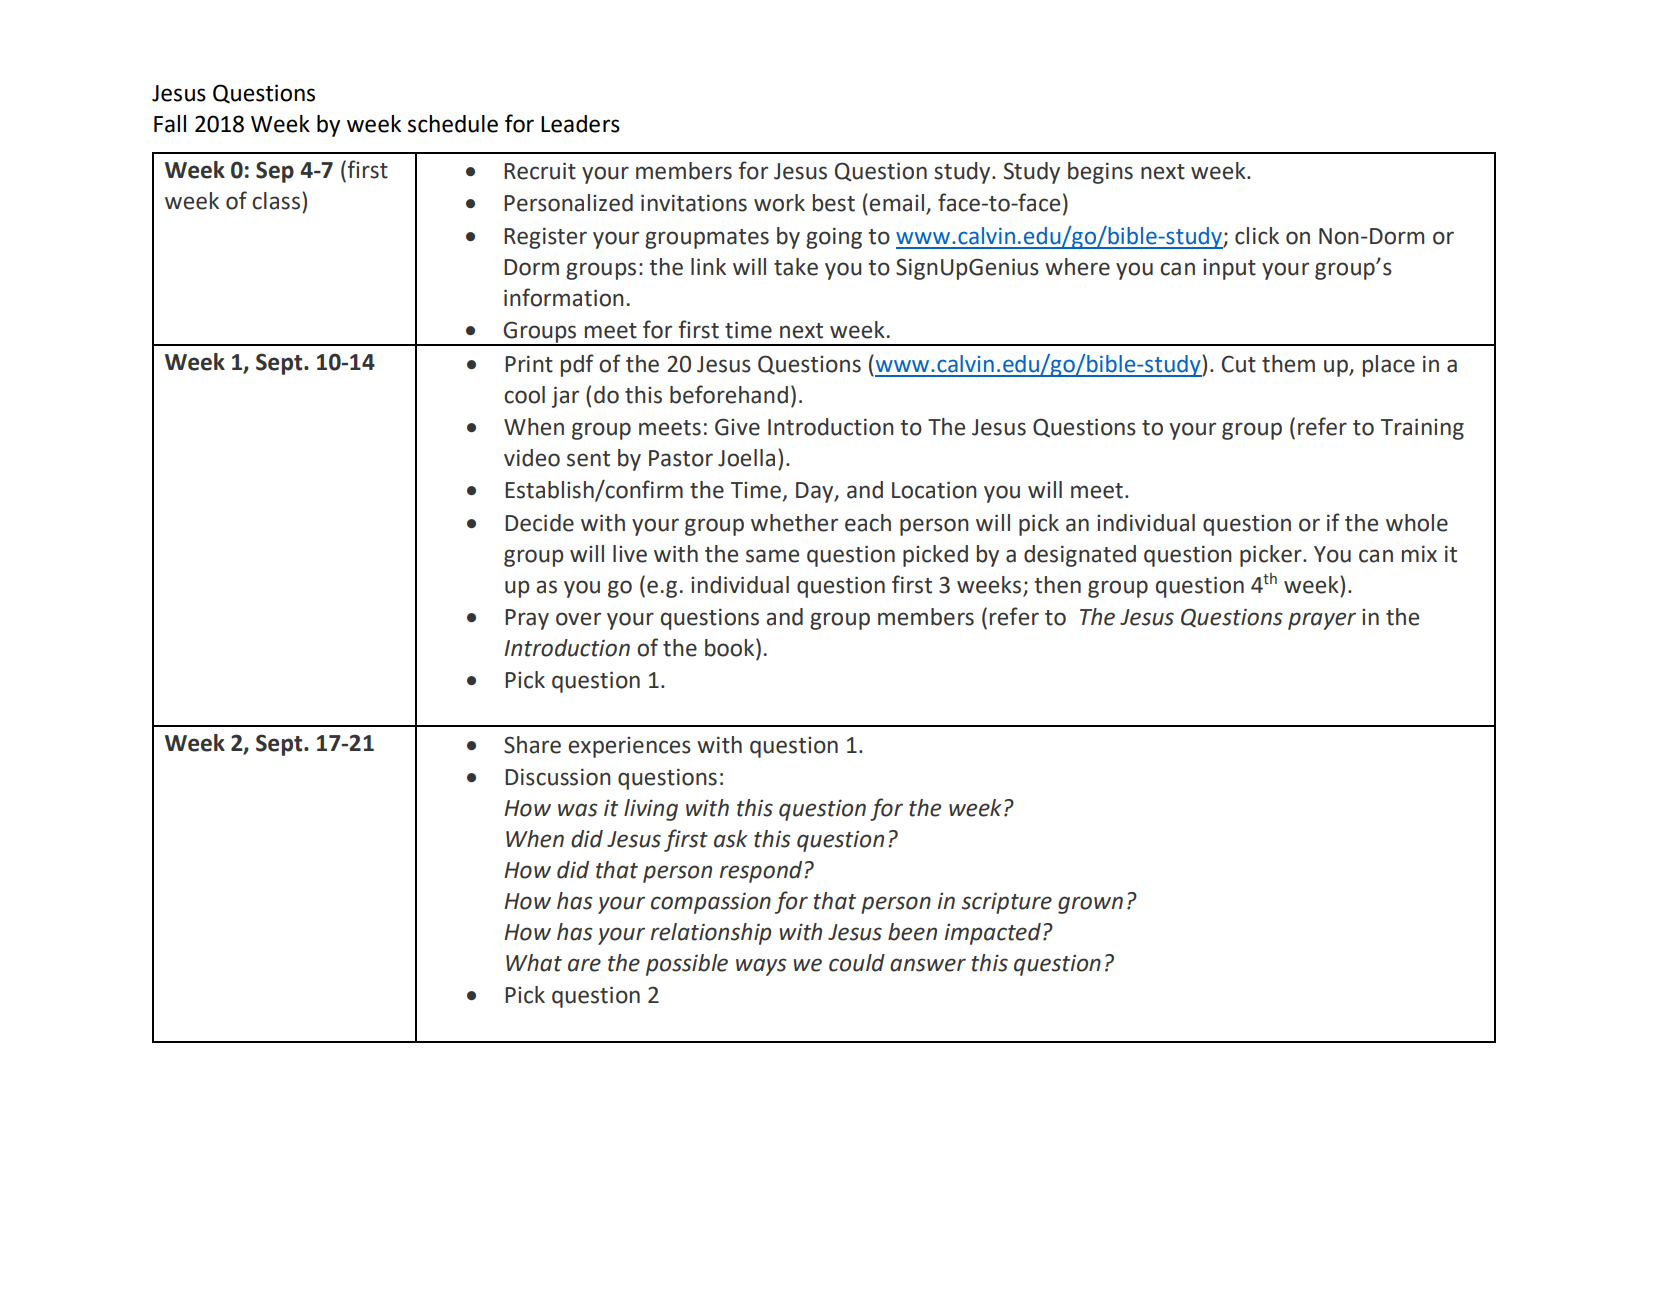  I want to click on schedule, so click(453, 124).
